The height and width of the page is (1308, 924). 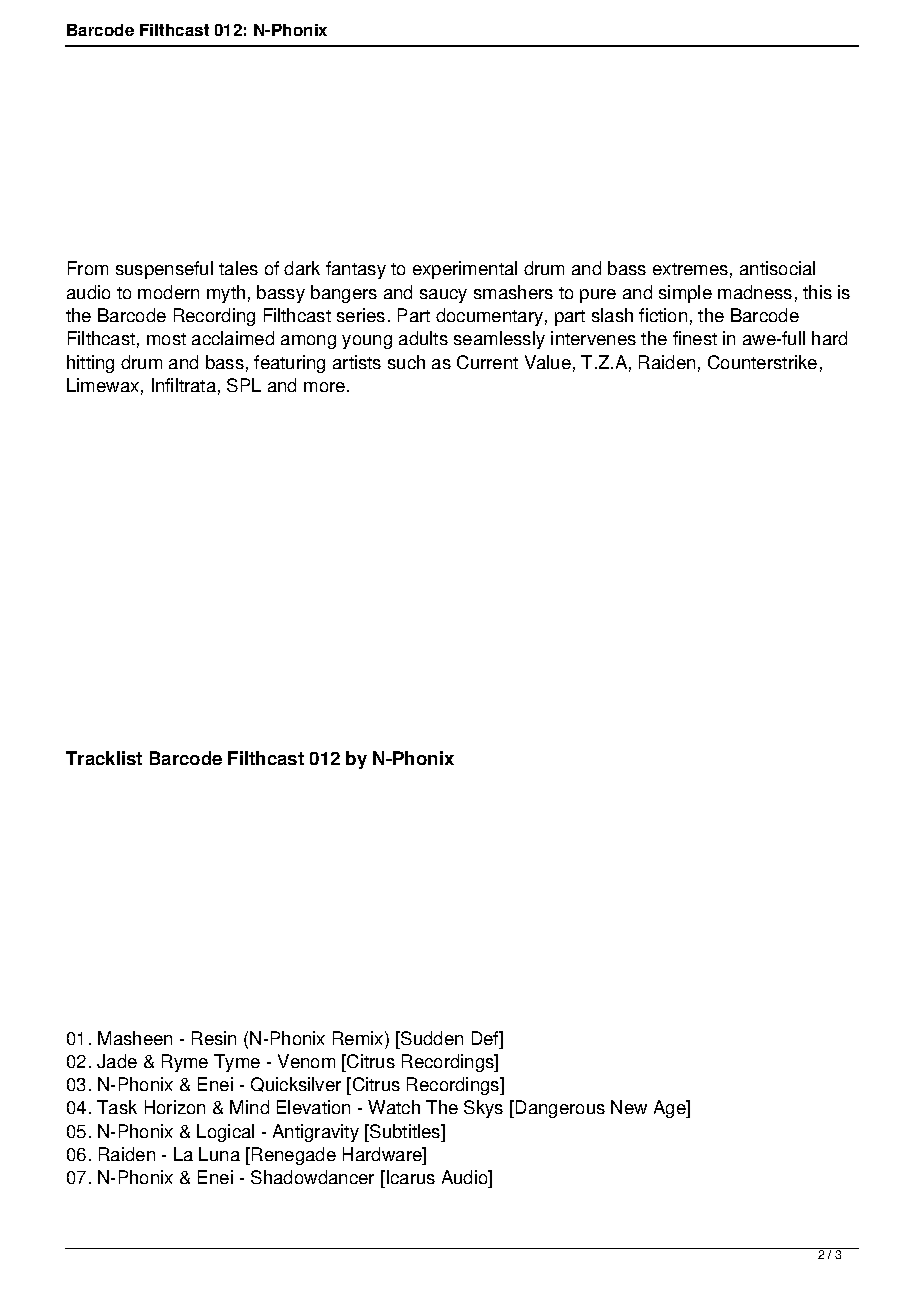 I want to click on Def, so click(x=486, y=1038).
